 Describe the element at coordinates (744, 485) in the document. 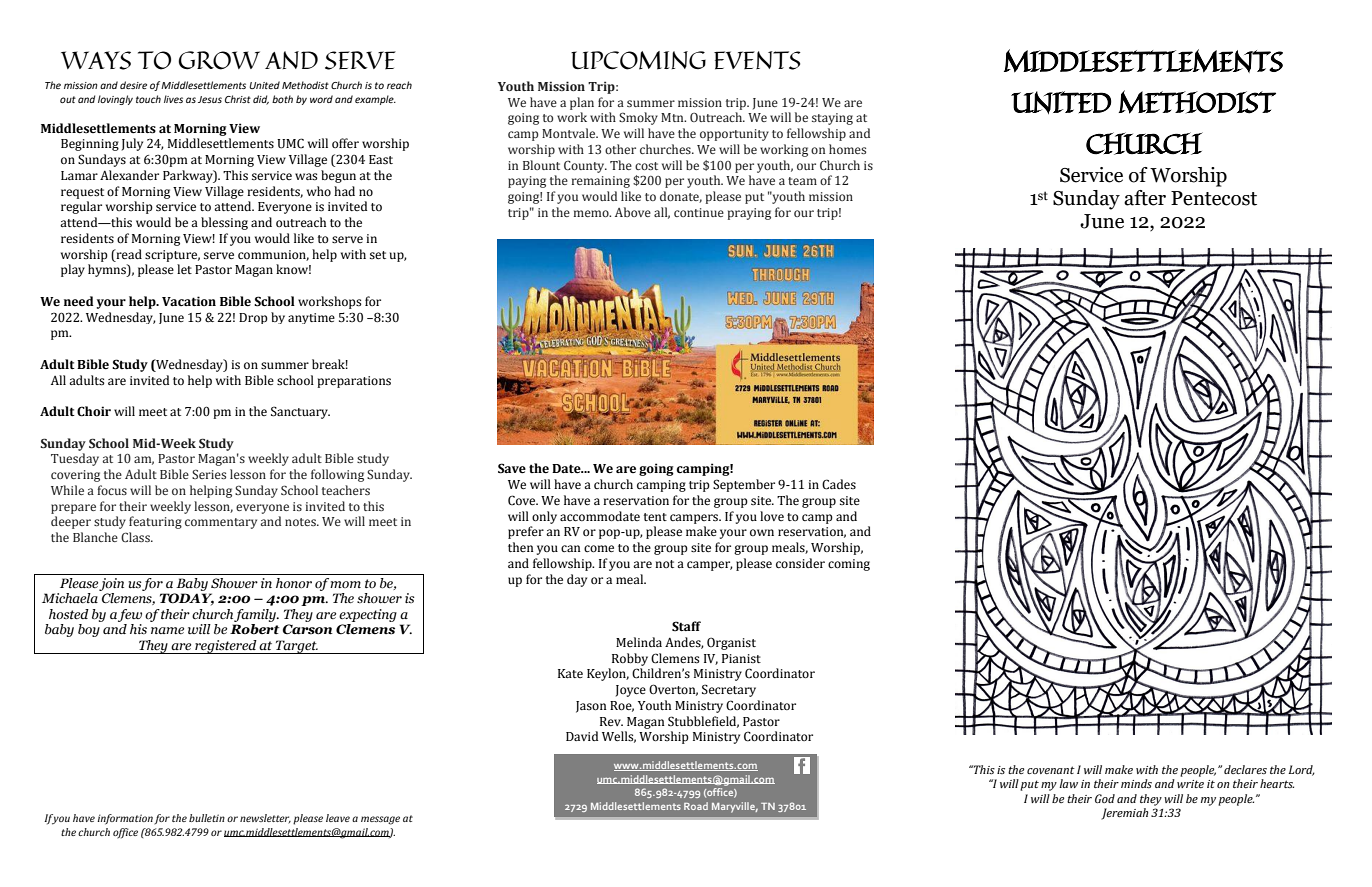

I see `September` at that location.
